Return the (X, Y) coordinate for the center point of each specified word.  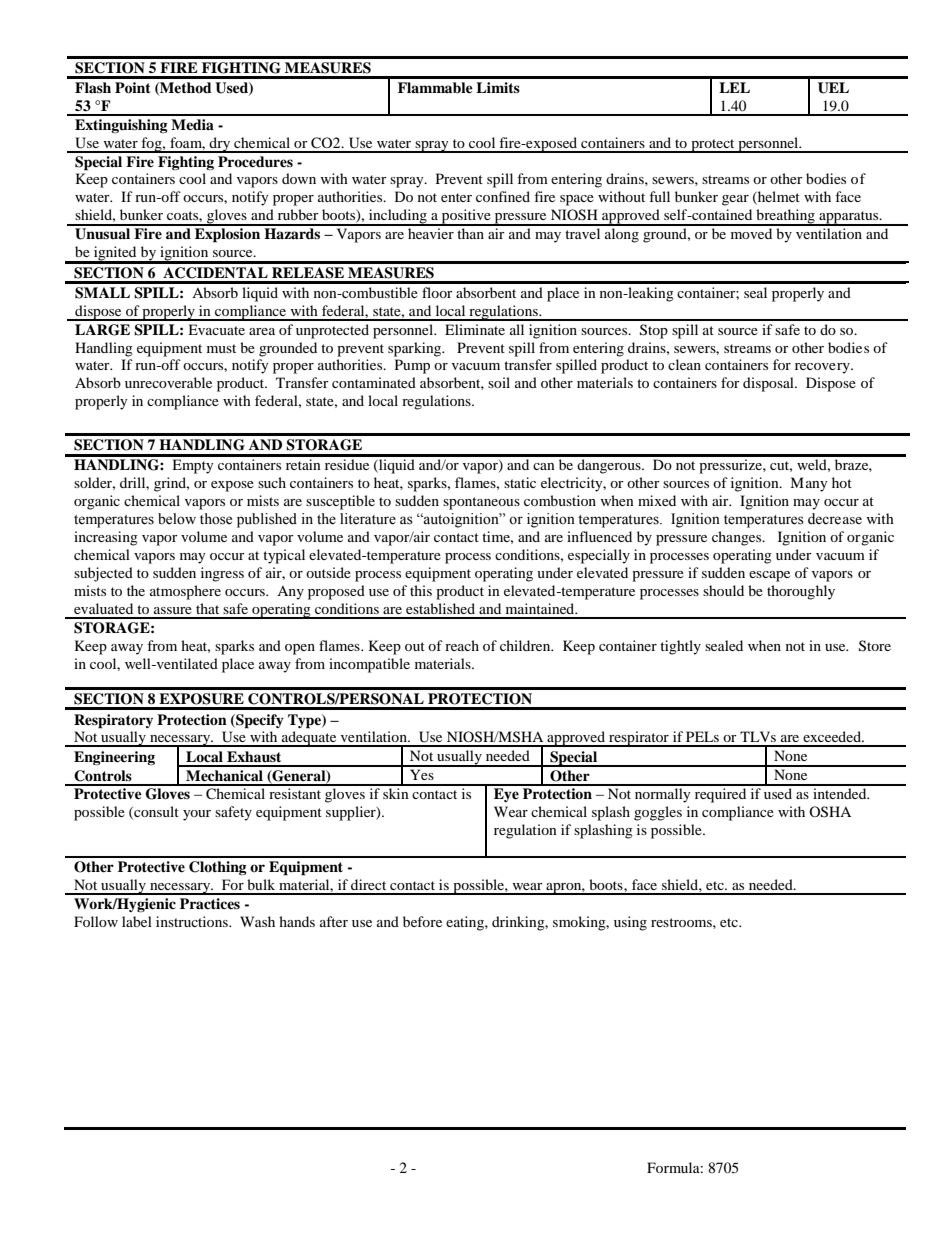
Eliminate (475, 329)
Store (875, 646)
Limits (498, 87)
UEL (833, 88)
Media (192, 124)
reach (462, 645)
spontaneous (481, 503)
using (630, 923)
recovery (823, 368)
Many (809, 484)
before (422, 921)
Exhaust (254, 756)
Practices (210, 903)
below (177, 519)
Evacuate (216, 329)
